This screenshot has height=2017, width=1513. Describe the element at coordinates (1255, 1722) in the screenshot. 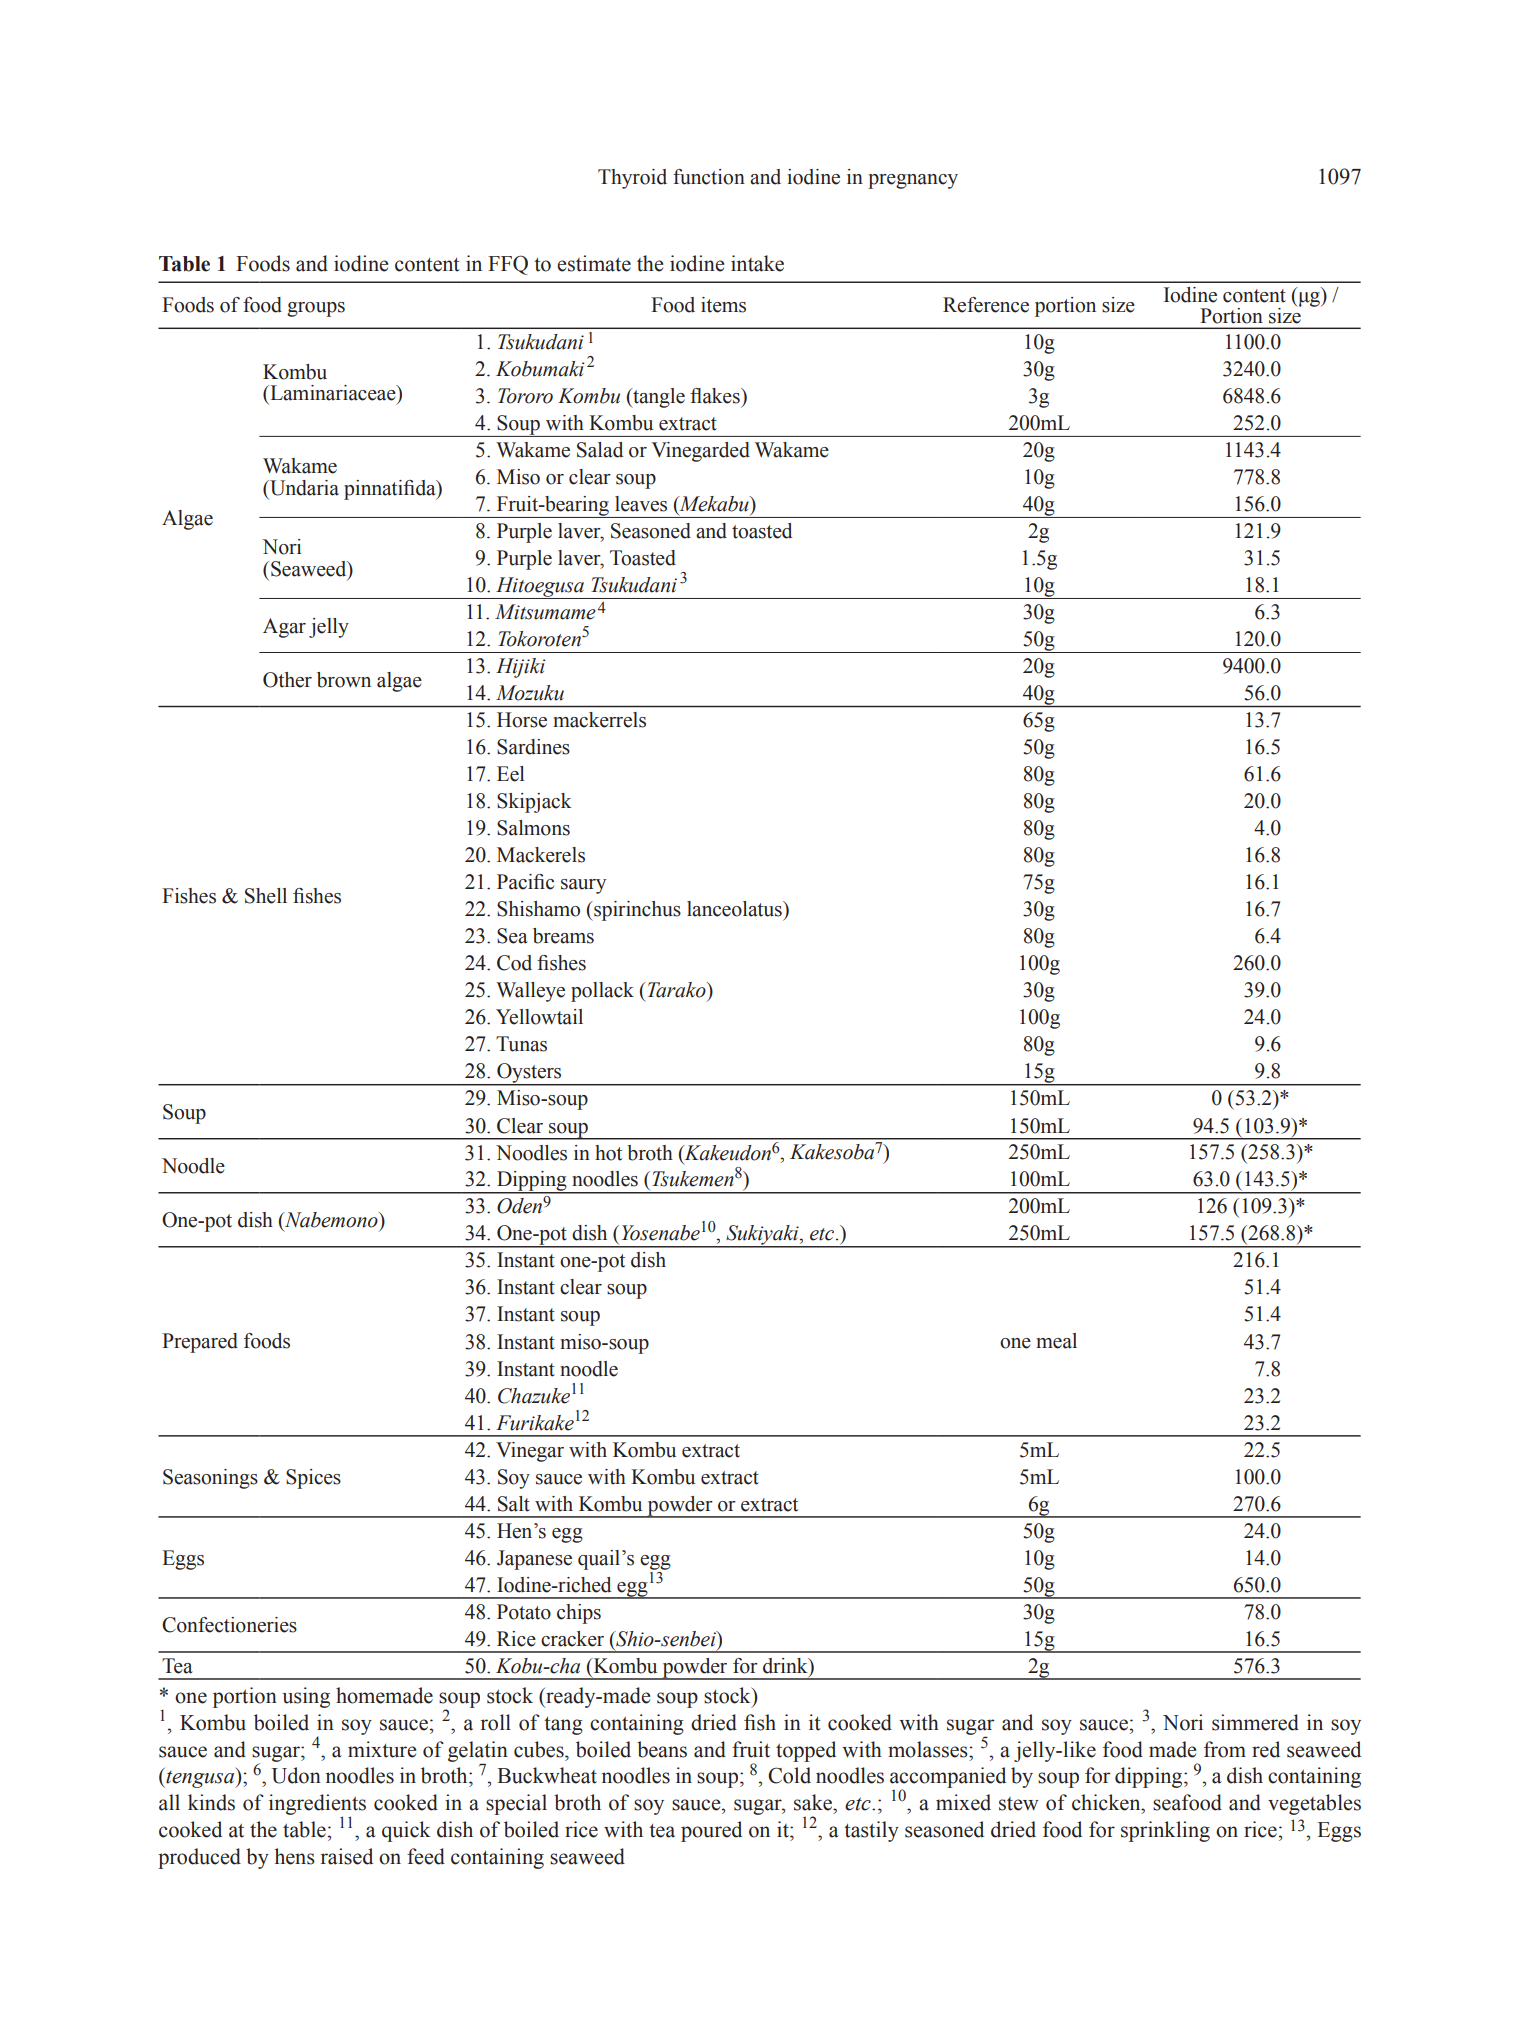

I see `simmered` at that location.
